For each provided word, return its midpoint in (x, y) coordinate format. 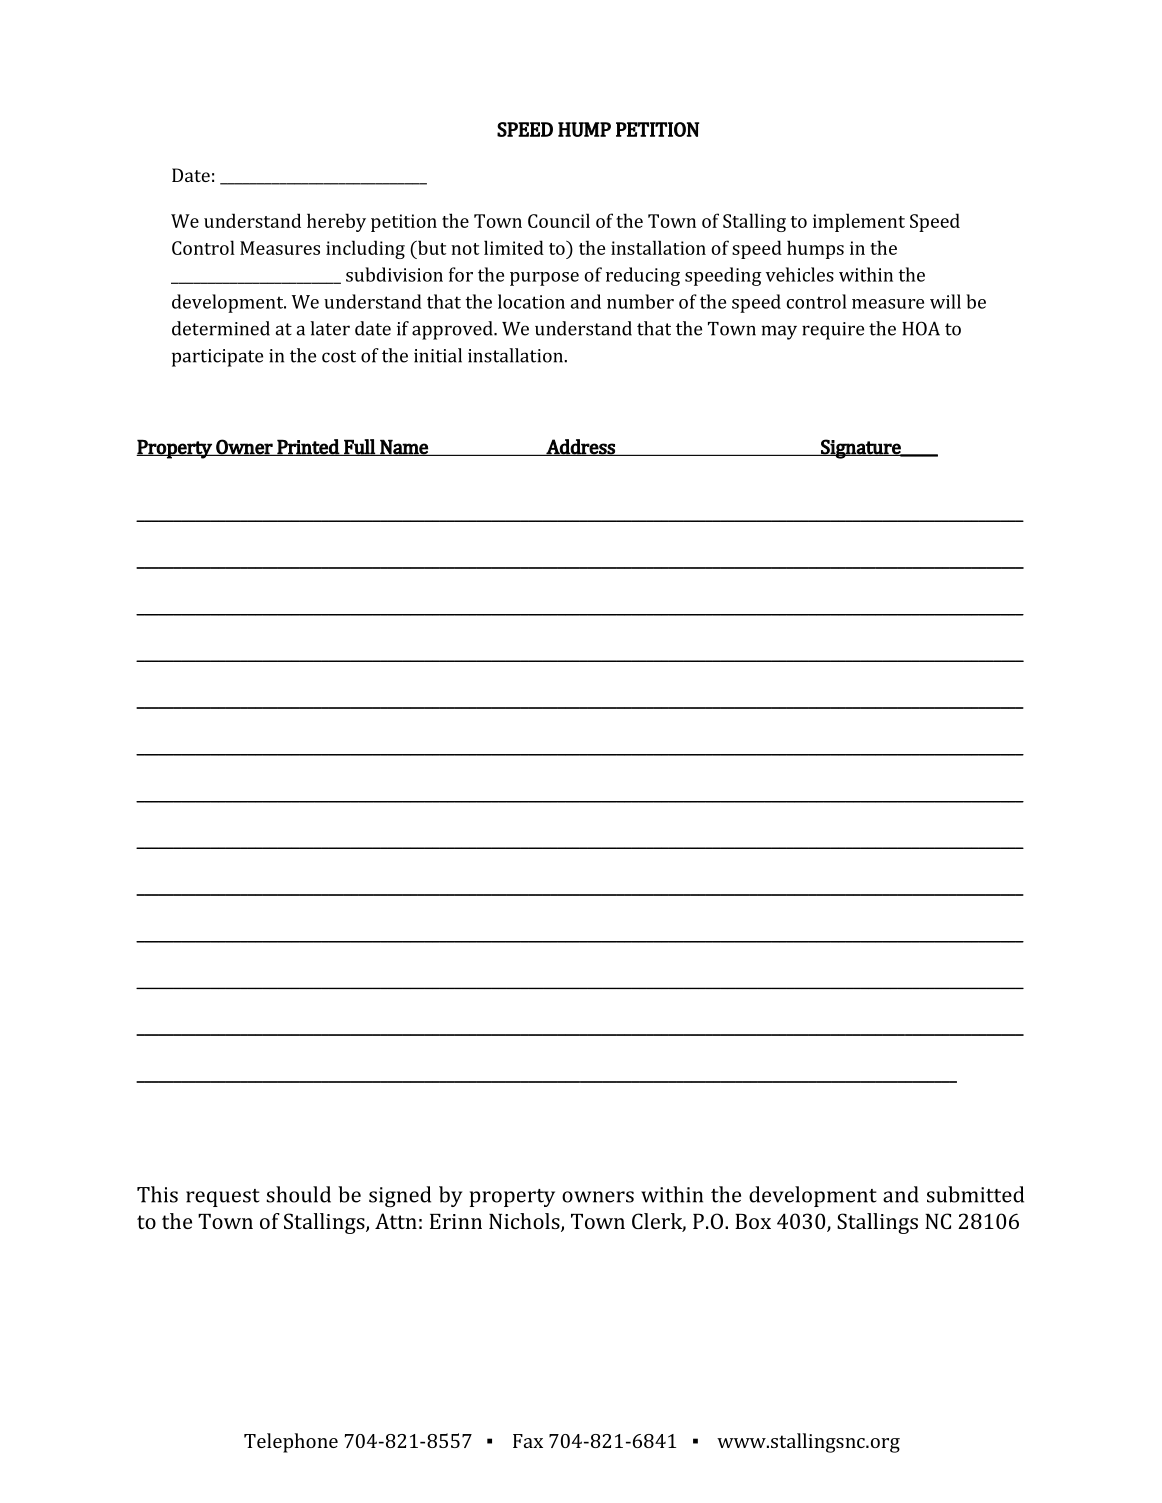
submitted (975, 1194)
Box (753, 1221)
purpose (544, 279)
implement (859, 222)
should (298, 1194)
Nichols (525, 1222)
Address (581, 447)
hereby (336, 222)
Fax (528, 1441)
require (833, 331)
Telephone (291, 1443)
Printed (308, 447)
